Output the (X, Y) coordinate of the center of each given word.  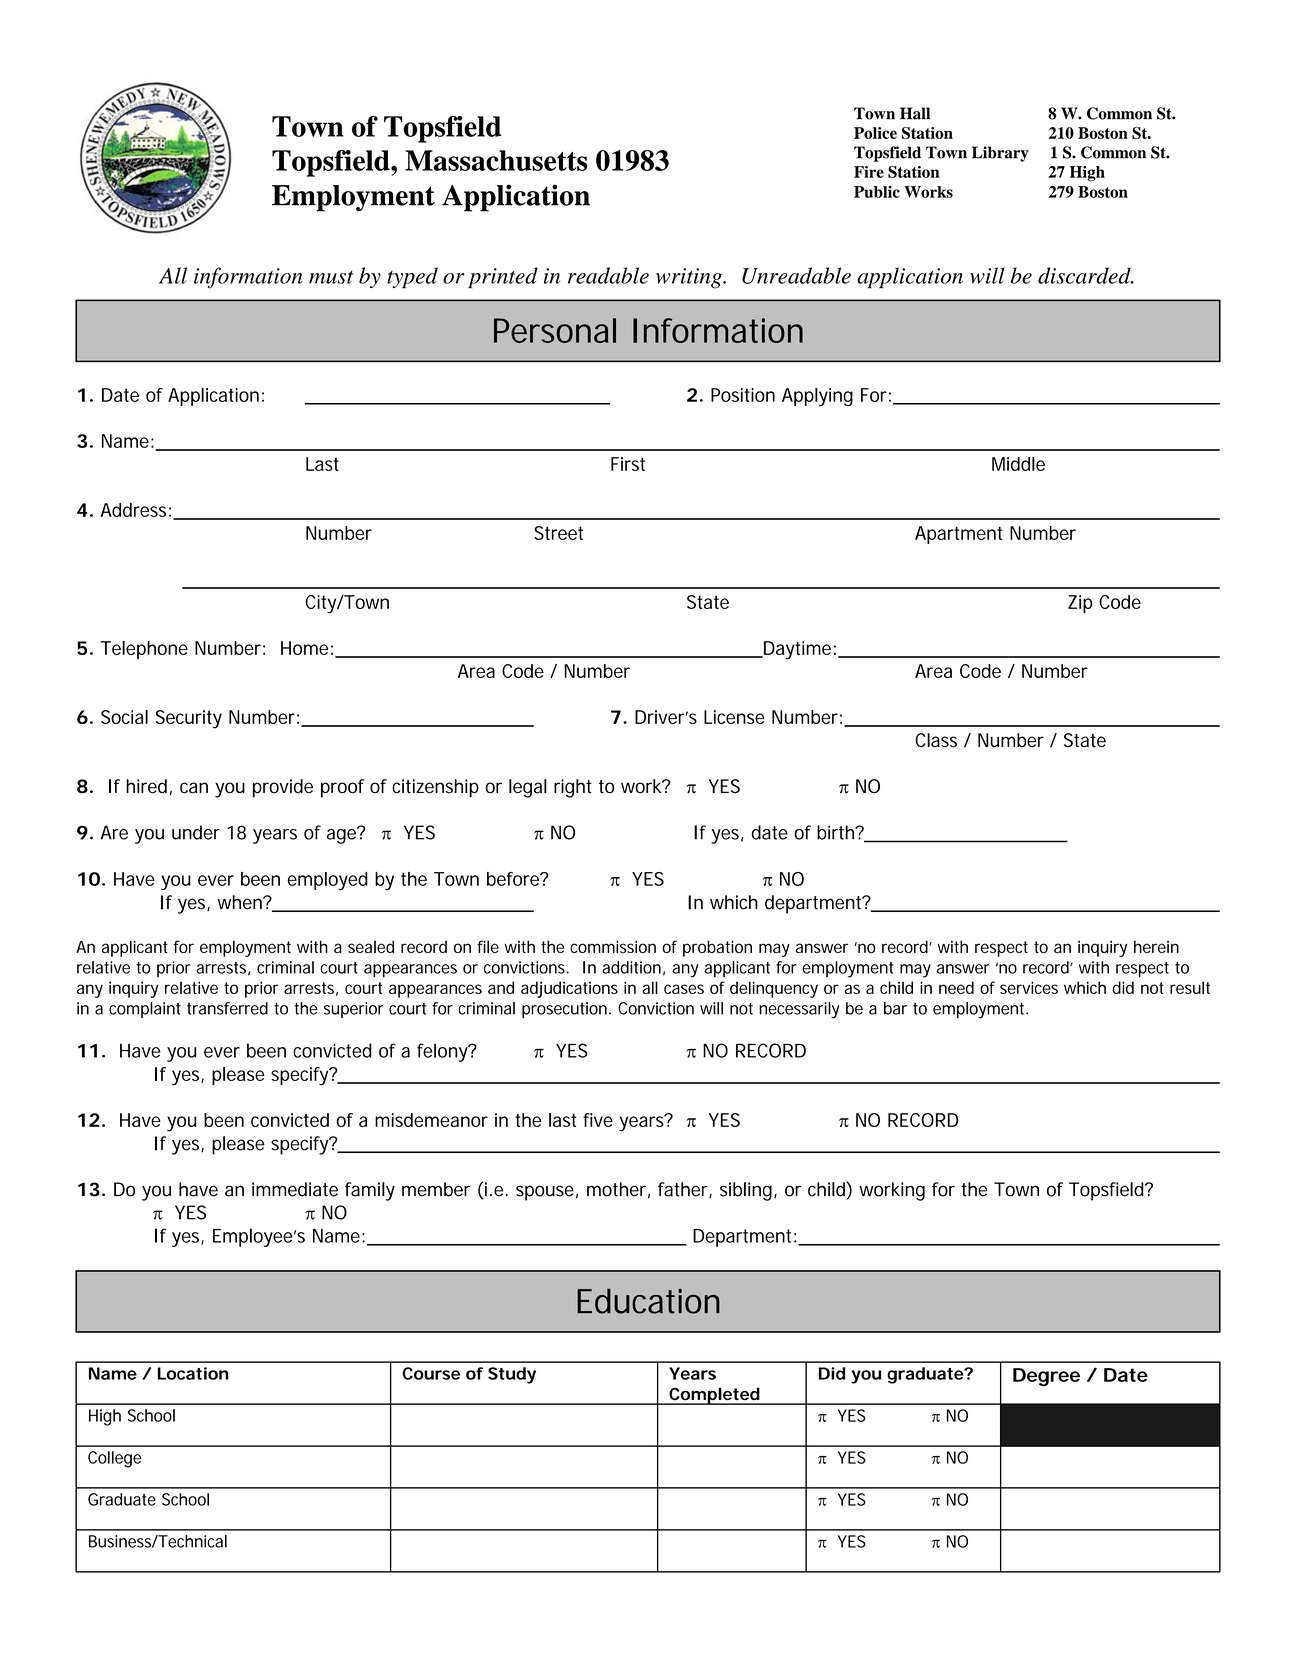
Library (1000, 154)
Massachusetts (496, 160)
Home (304, 648)
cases (684, 989)
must (331, 277)
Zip (1080, 604)
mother (616, 1189)
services (1029, 987)
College (114, 1459)
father (683, 1189)
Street (558, 533)
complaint (145, 1010)
